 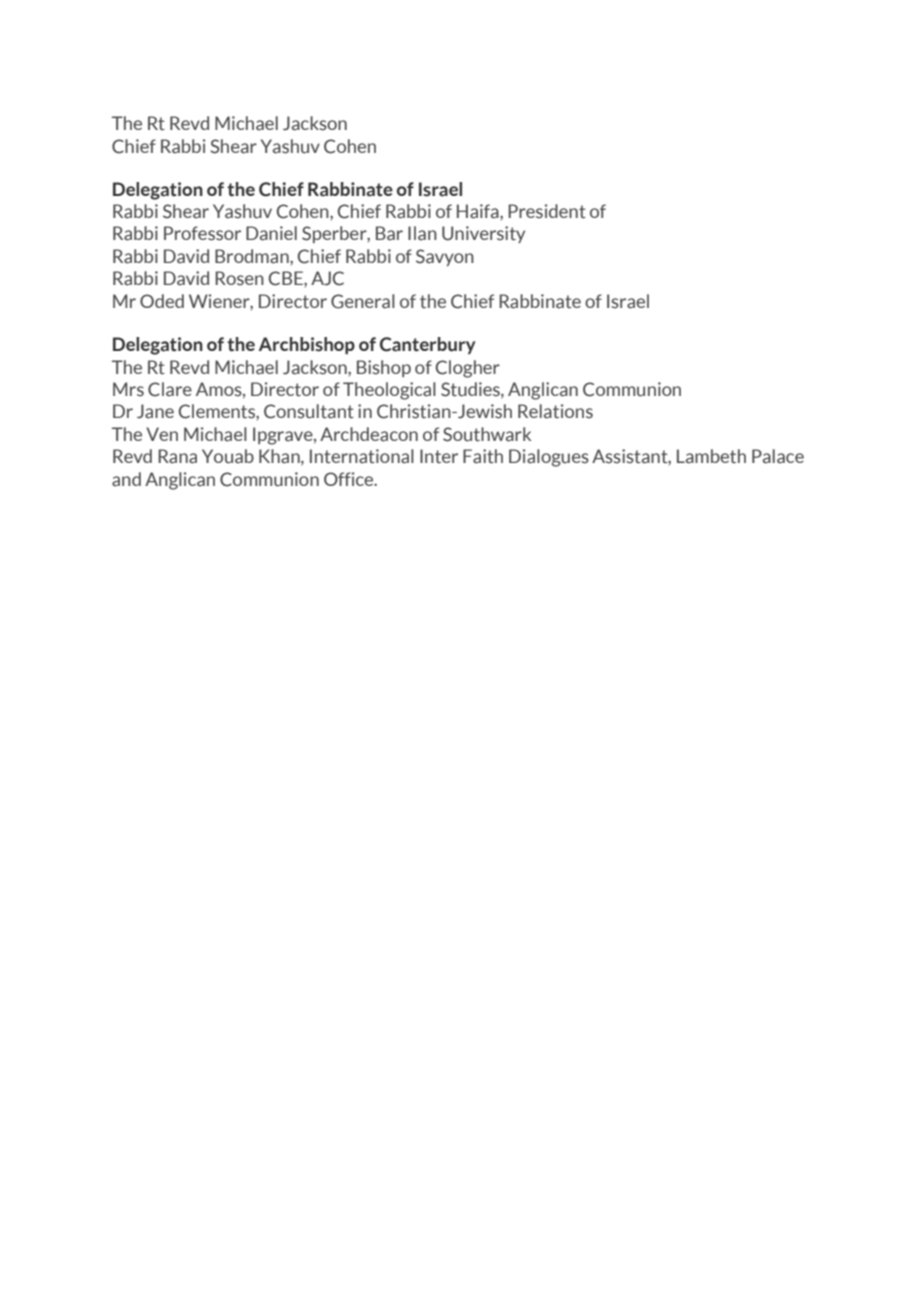 What do you see at coordinates (363, 301) in the screenshot?
I see `General` at bounding box center [363, 301].
